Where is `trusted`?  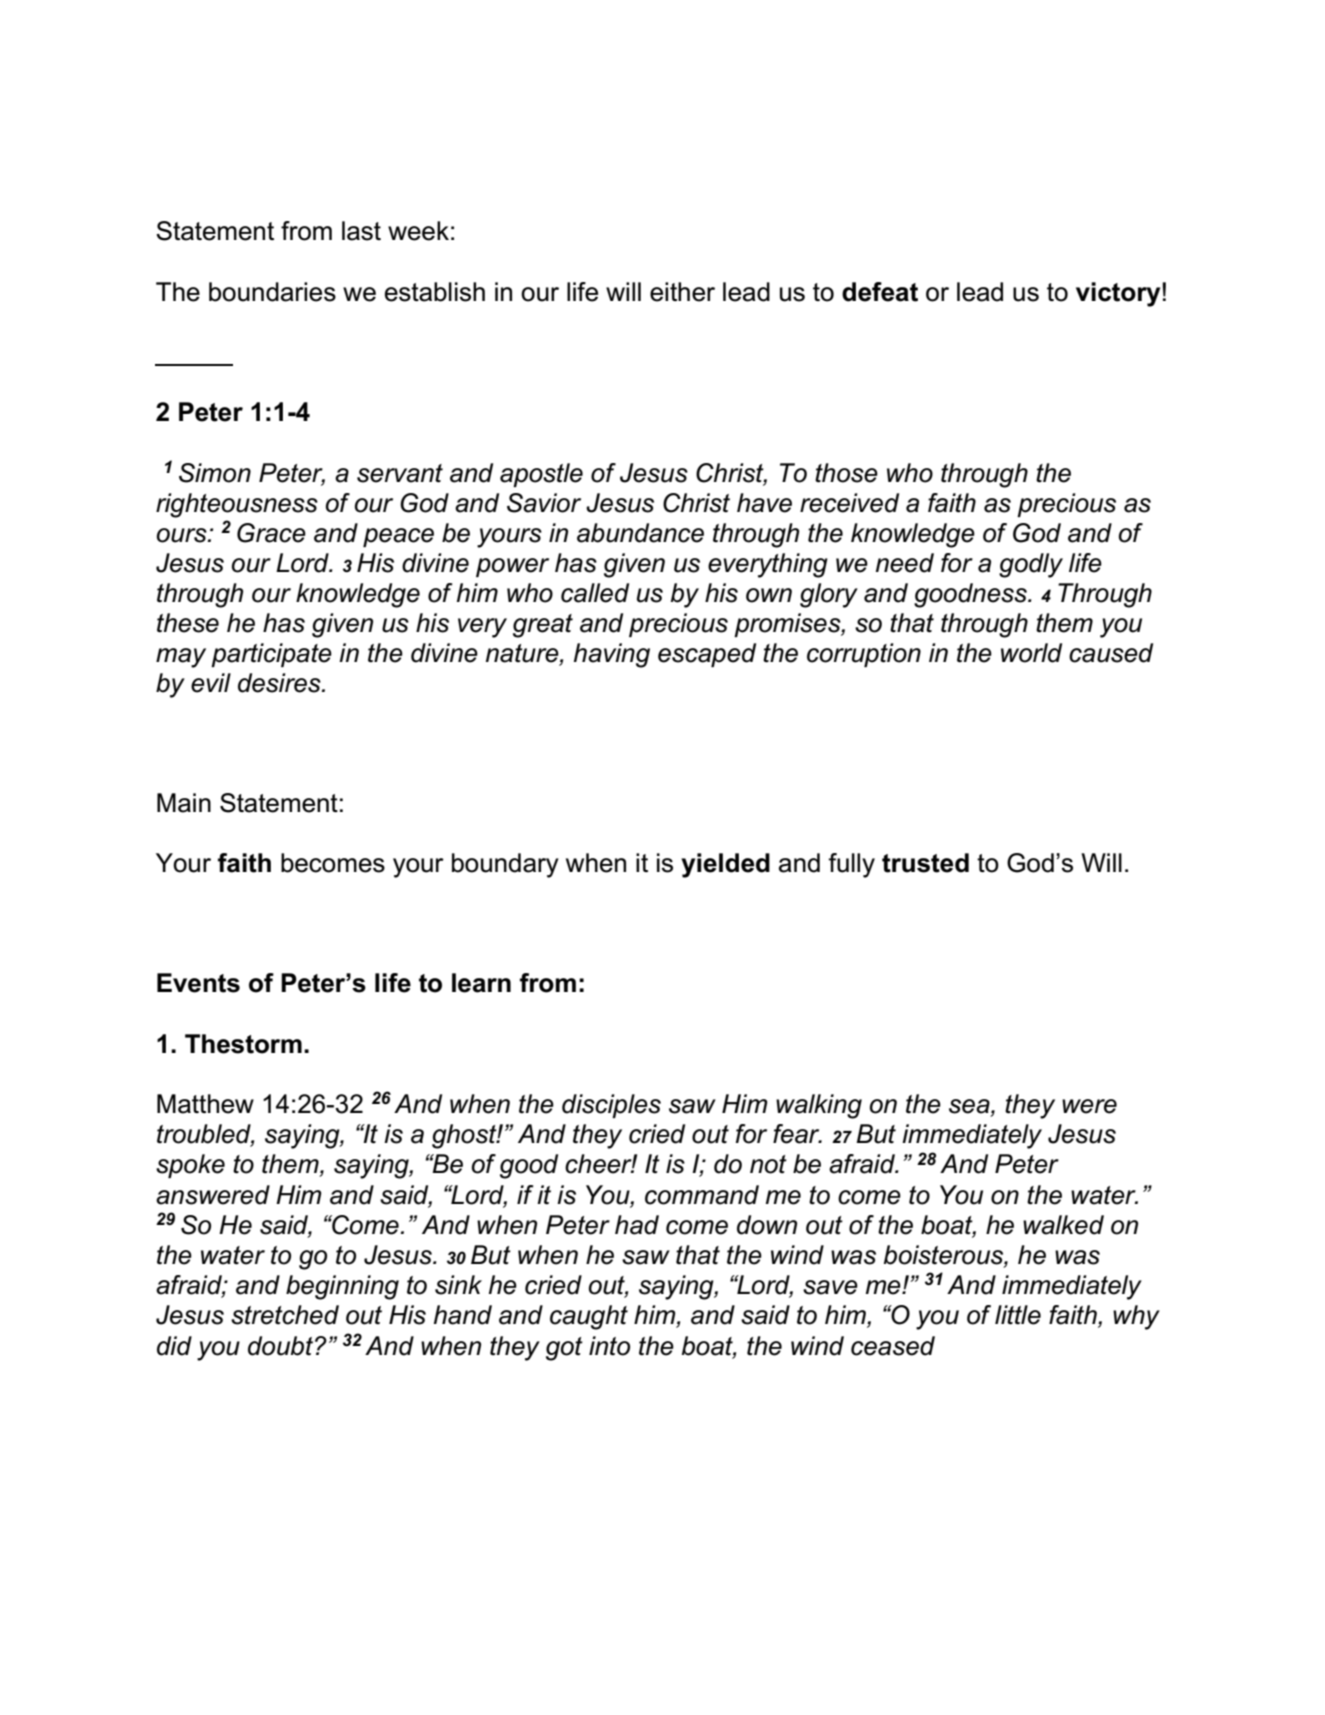
trusted is located at coordinates (925, 863).
